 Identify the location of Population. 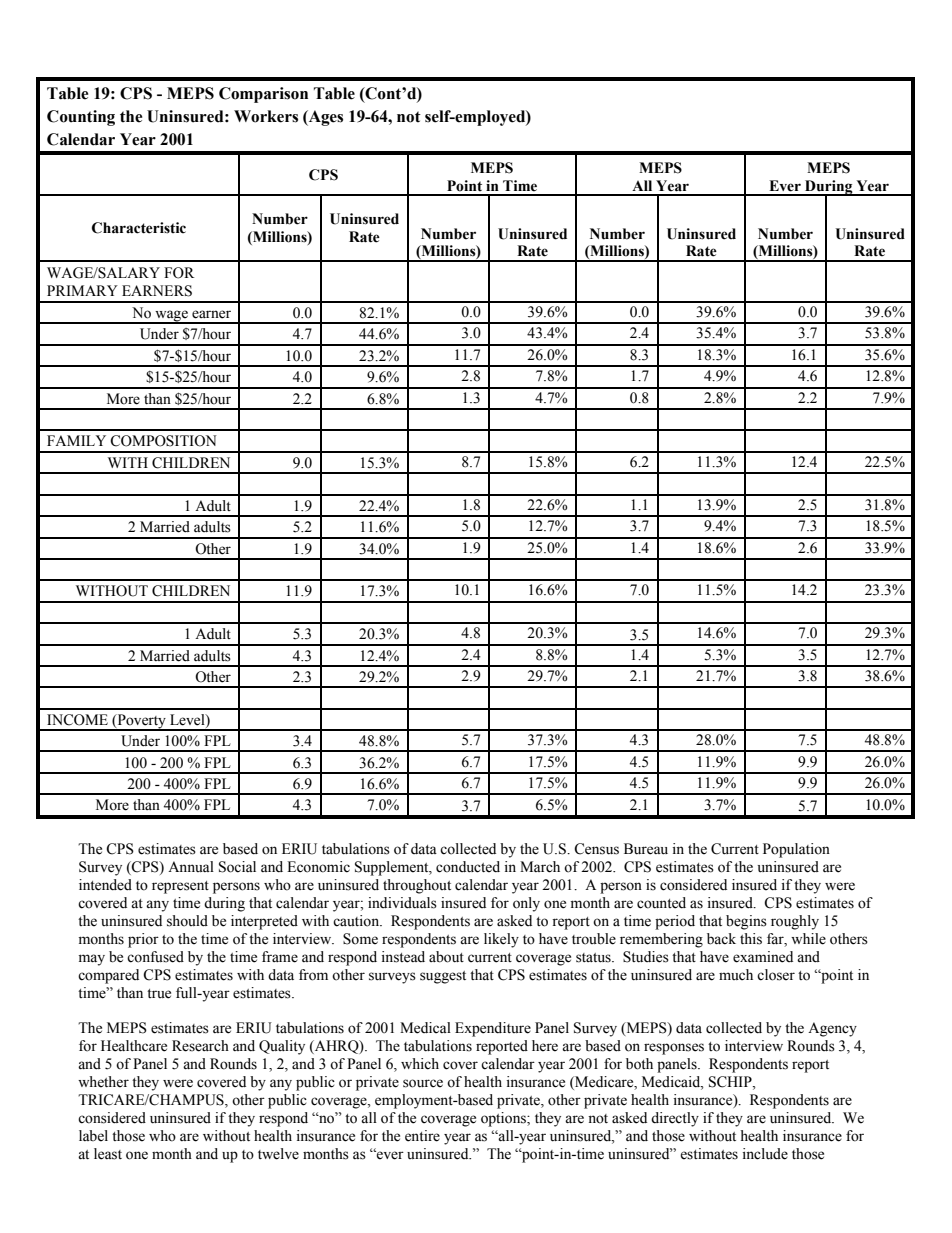
(796, 850).
